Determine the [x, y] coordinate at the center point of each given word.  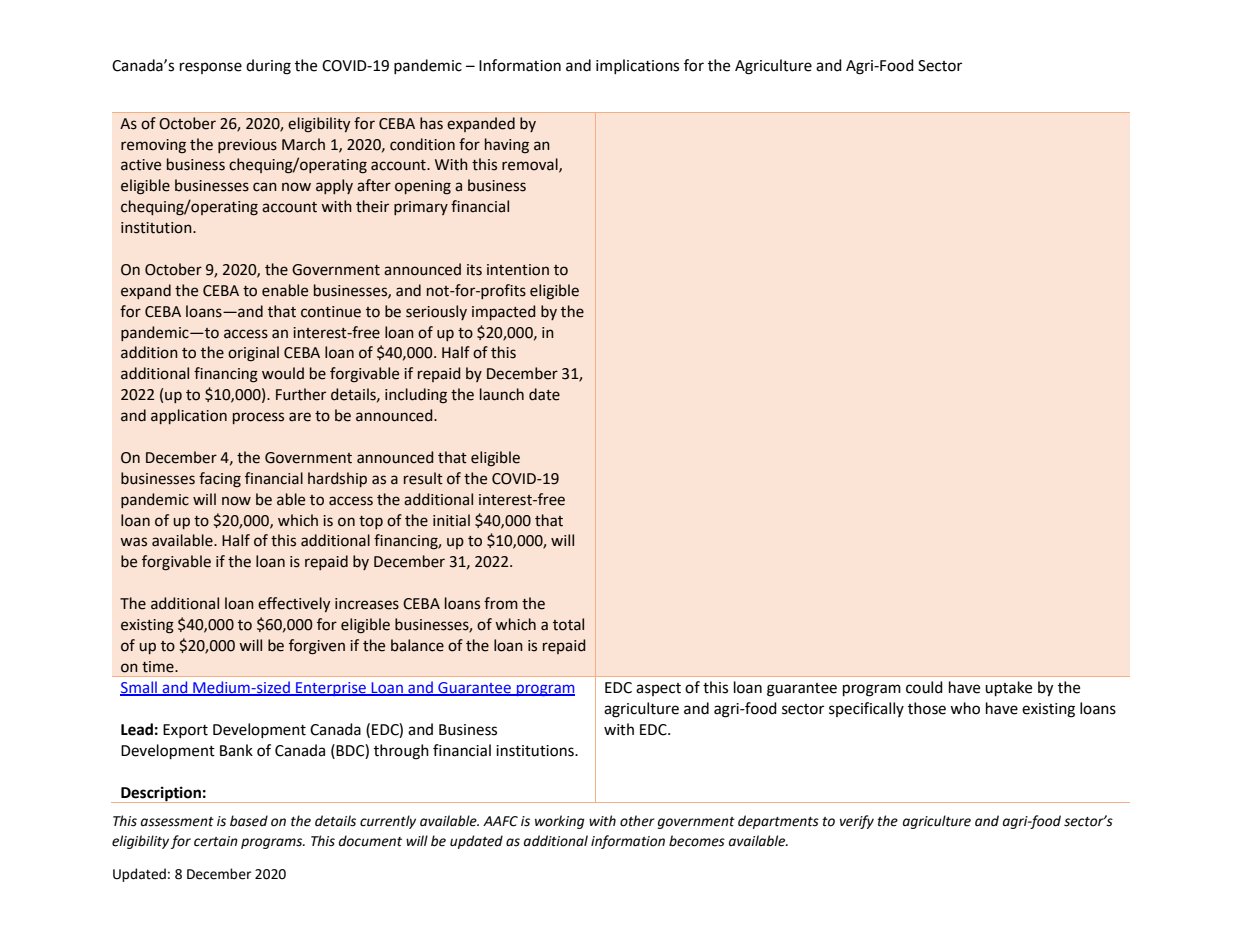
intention [518, 270]
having [507, 146]
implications [637, 66]
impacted [503, 312]
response [211, 68]
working [560, 822]
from [501, 603]
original [253, 354]
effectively [294, 604]
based [249, 821]
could [924, 687]
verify [857, 822]
